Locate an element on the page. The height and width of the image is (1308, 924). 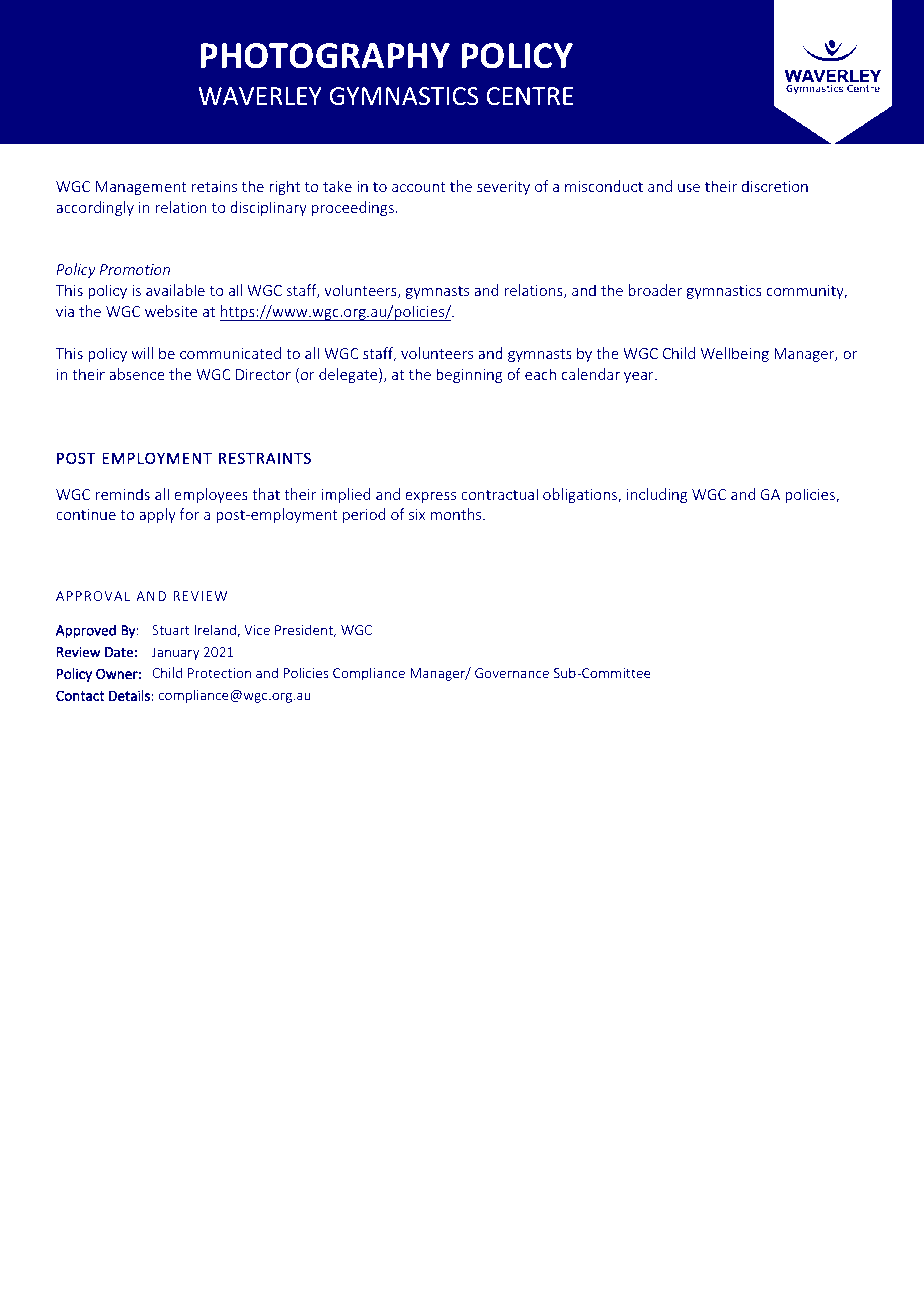
Governance is located at coordinates (512, 673).
